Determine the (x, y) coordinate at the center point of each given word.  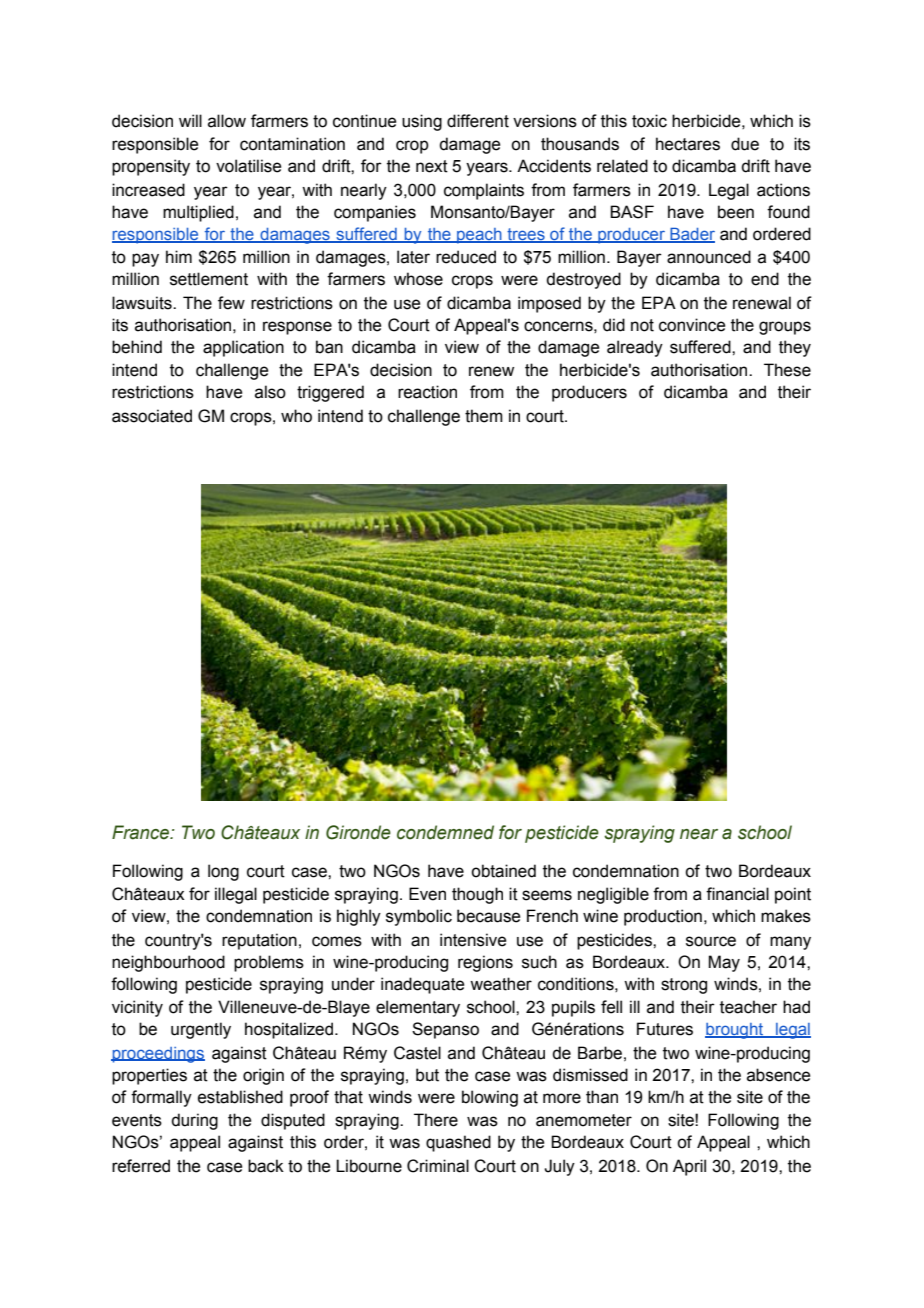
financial (737, 894)
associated (152, 416)
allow (227, 121)
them (484, 416)
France (142, 832)
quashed (458, 1143)
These (787, 370)
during (194, 1121)
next (432, 166)
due (745, 144)
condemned (445, 832)
